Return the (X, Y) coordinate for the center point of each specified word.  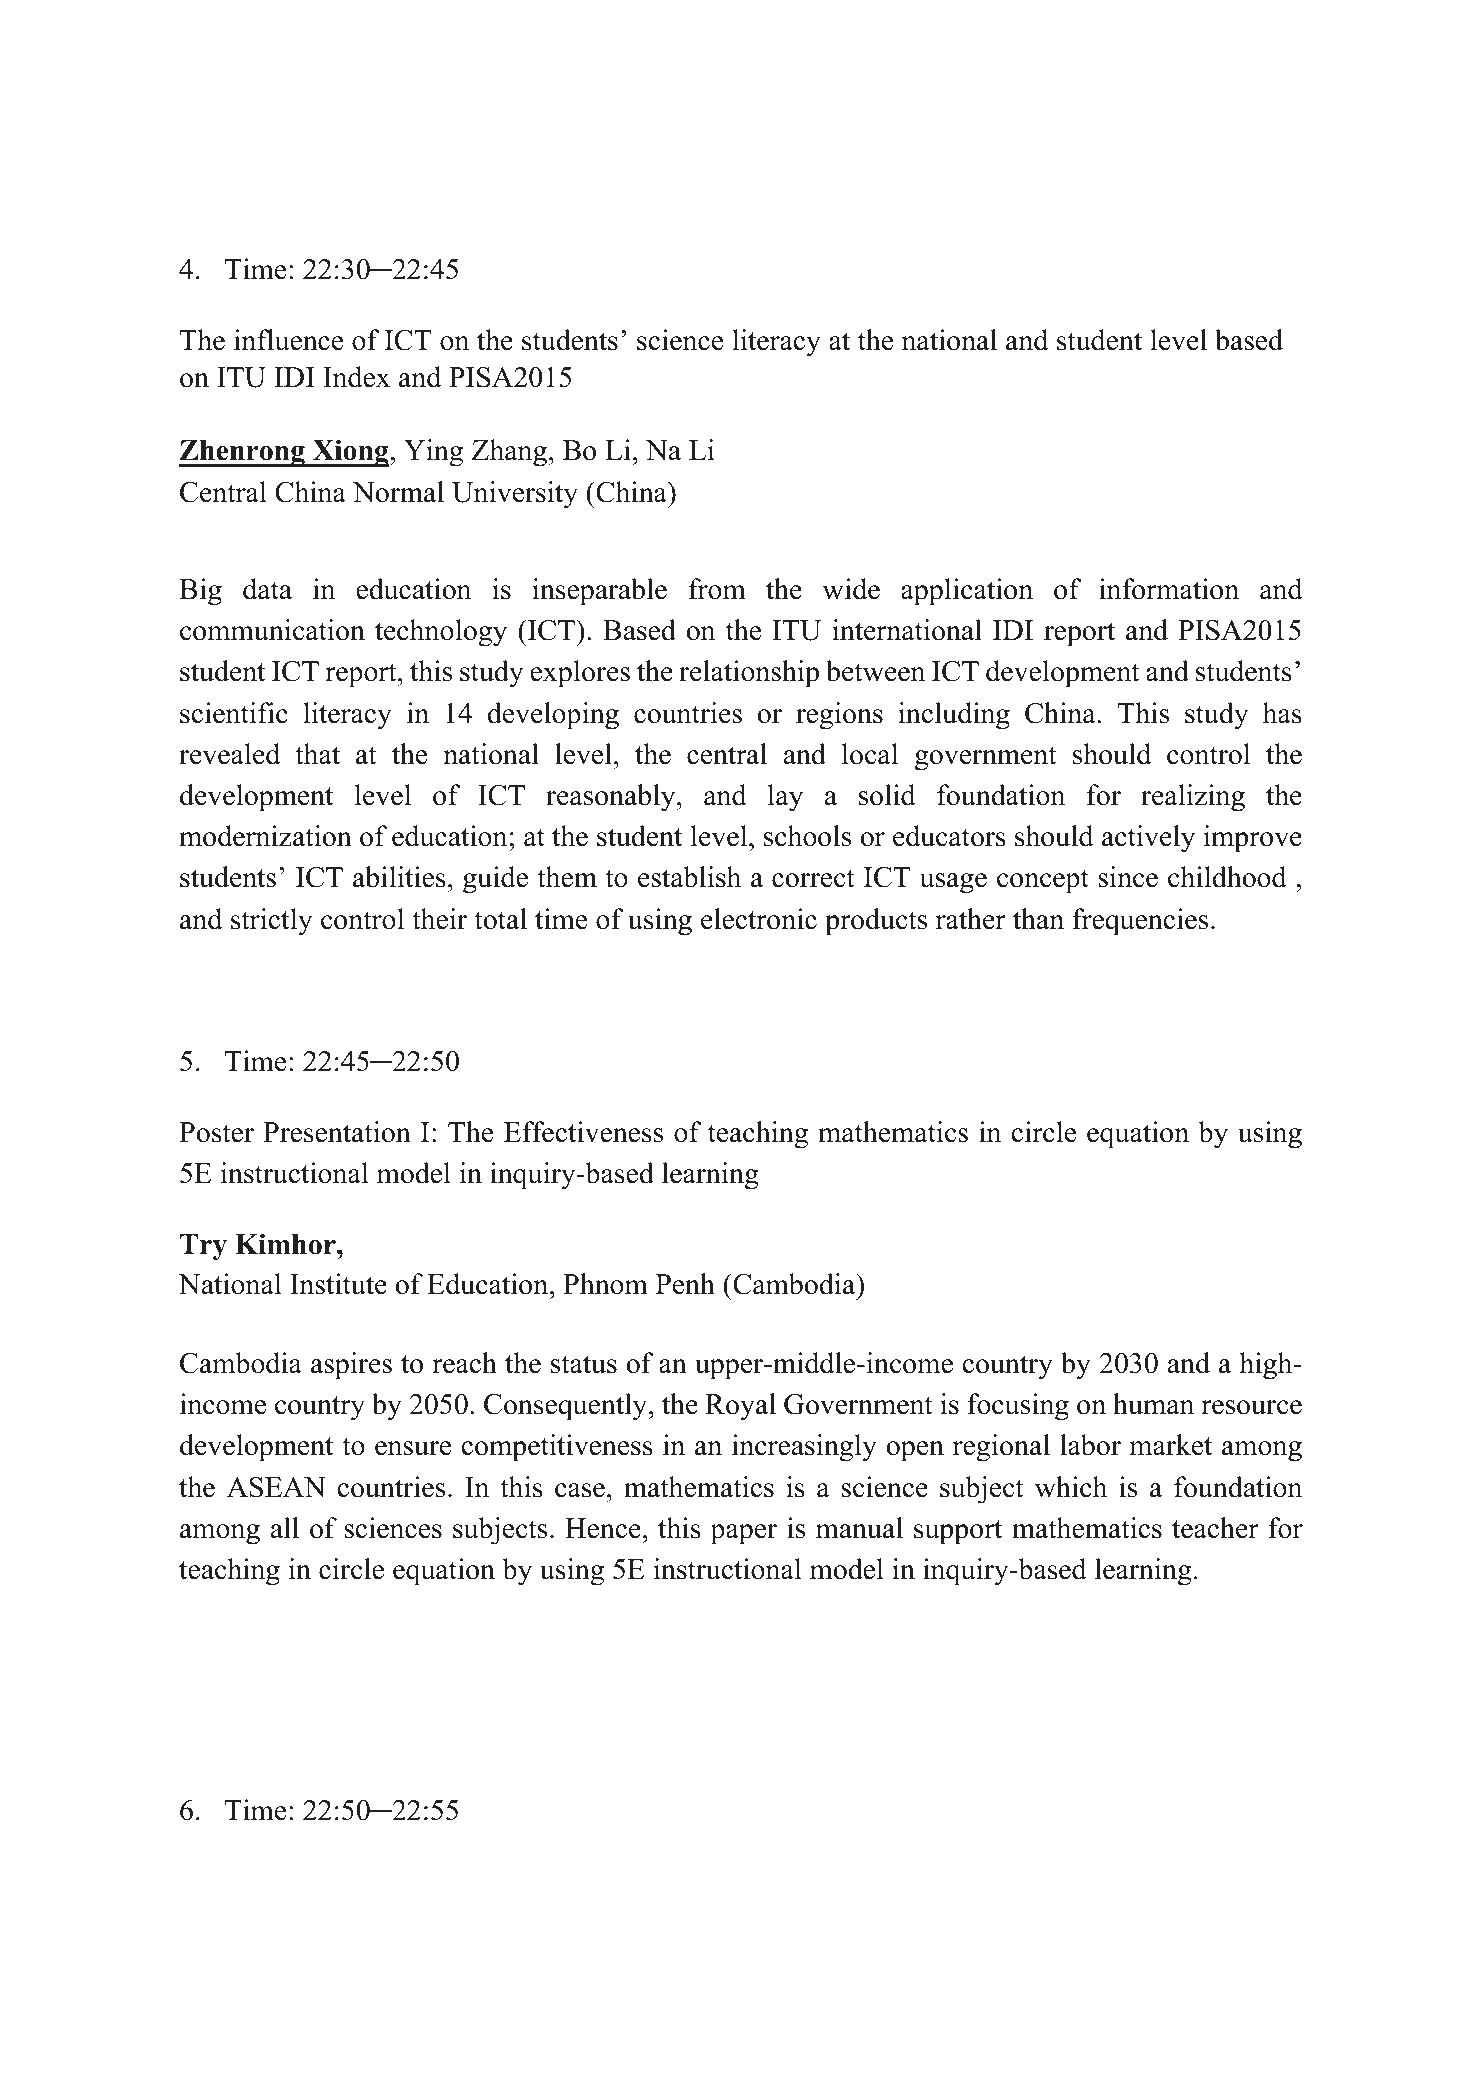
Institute (338, 1284)
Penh (685, 1284)
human (1153, 1404)
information (1169, 589)
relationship (749, 674)
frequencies (1140, 922)
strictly (271, 922)
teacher (1215, 1528)
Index (356, 377)
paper (743, 1534)
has (1282, 713)
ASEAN (276, 1487)
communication (272, 630)
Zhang (510, 453)
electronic (759, 919)
